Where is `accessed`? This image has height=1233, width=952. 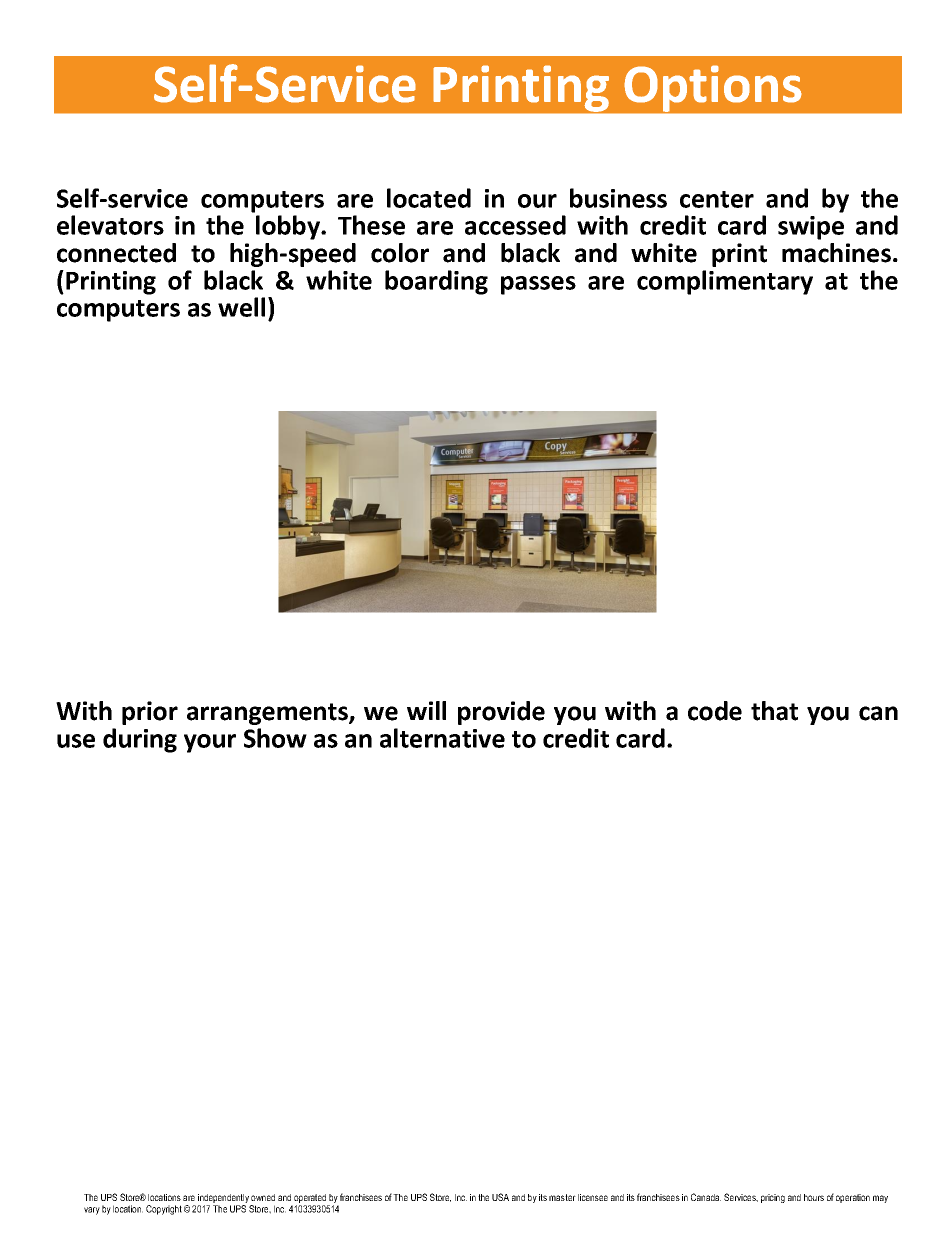 accessed is located at coordinates (515, 225).
